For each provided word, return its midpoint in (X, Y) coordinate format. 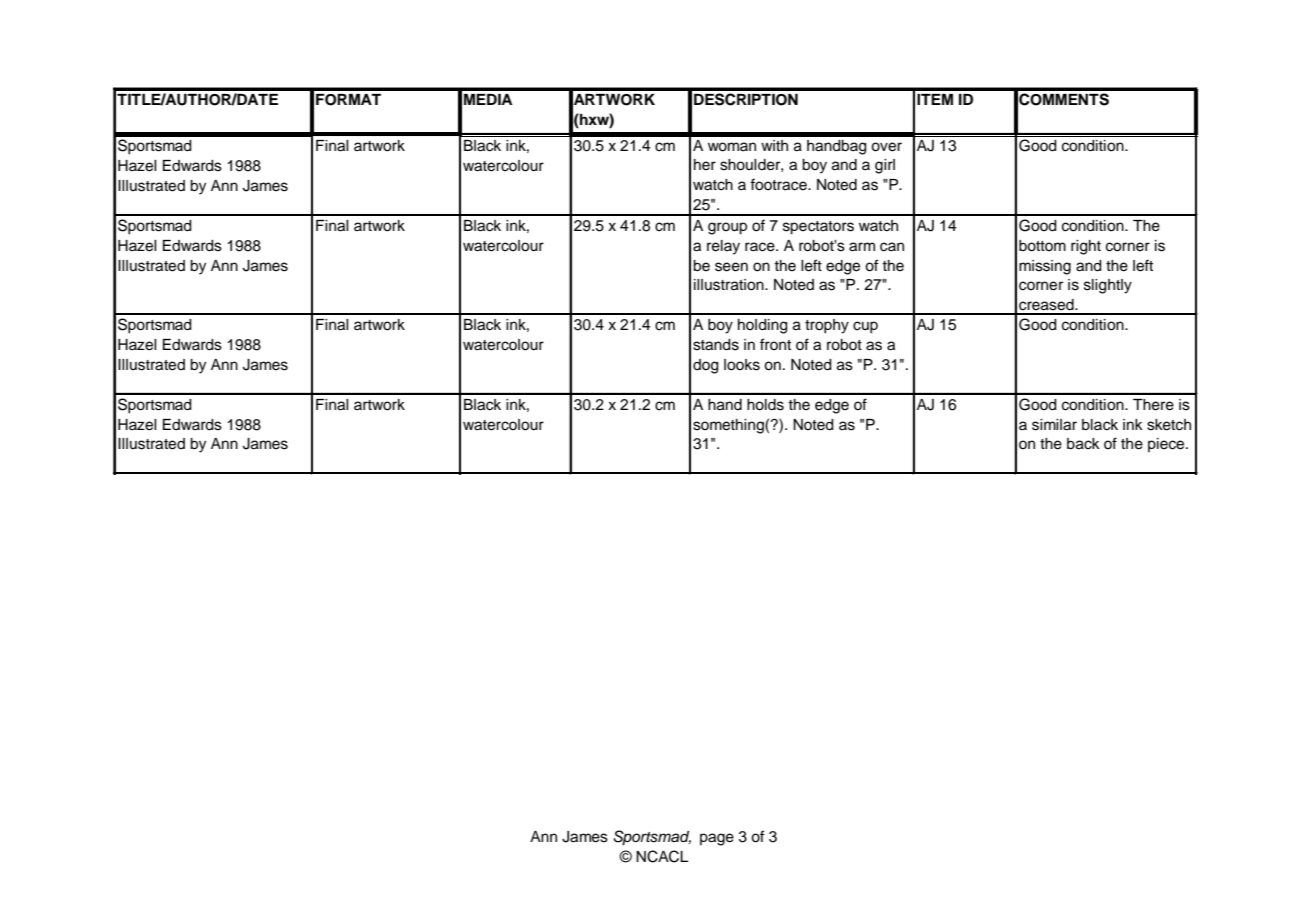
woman (732, 147)
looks (742, 365)
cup (865, 327)
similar (1054, 425)
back (1083, 444)
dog (706, 366)
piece (1167, 445)
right (1086, 247)
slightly (1108, 286)
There (1153, 405)
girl (885, 166)
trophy (827, 326)
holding (763, 326)
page (717, 839)
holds (765, 405)
